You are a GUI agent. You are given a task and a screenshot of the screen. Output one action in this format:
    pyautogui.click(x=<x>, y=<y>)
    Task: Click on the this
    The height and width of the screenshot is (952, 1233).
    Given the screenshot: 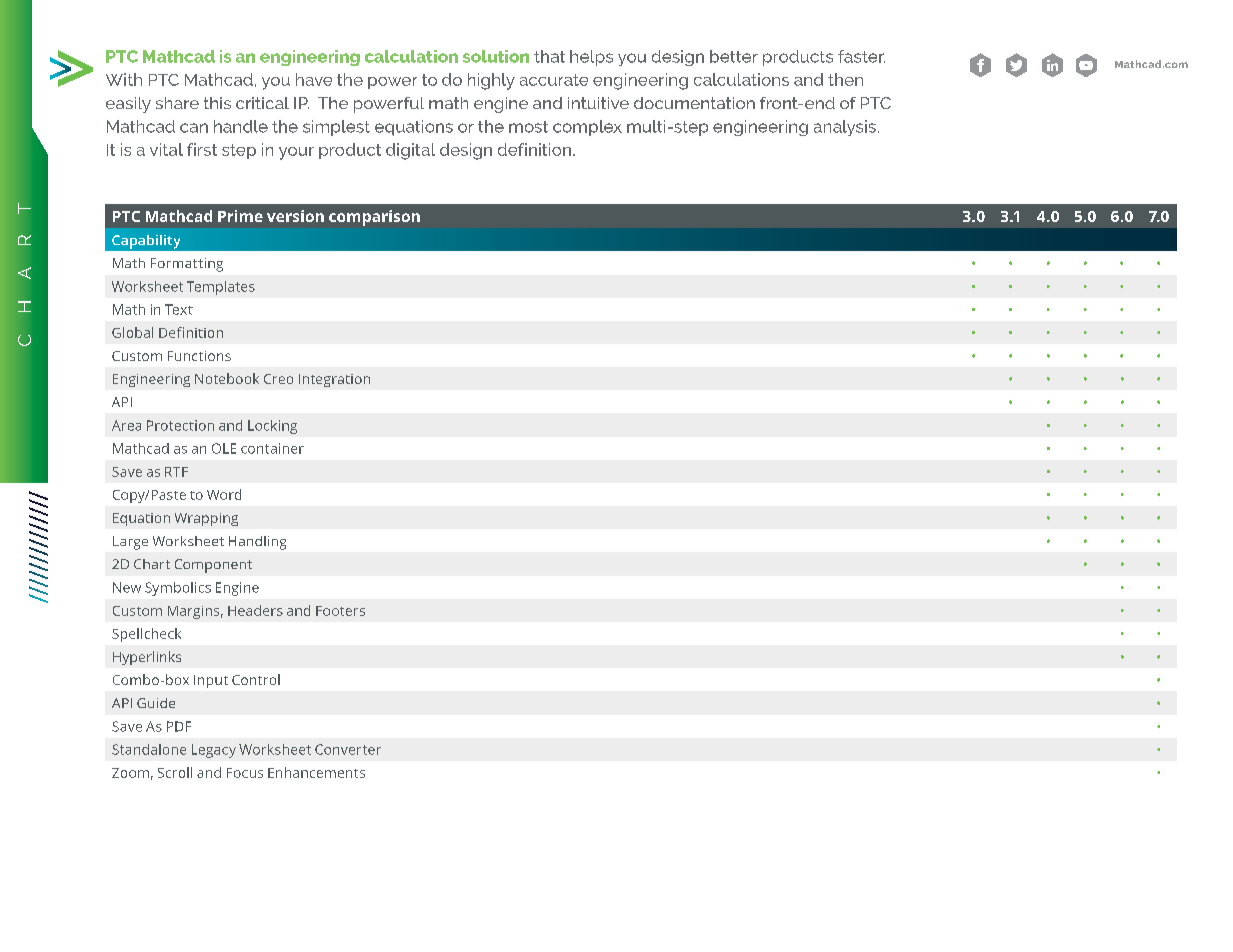 What is the action you would take?
    pyautogui.click(x=217, y=103)
